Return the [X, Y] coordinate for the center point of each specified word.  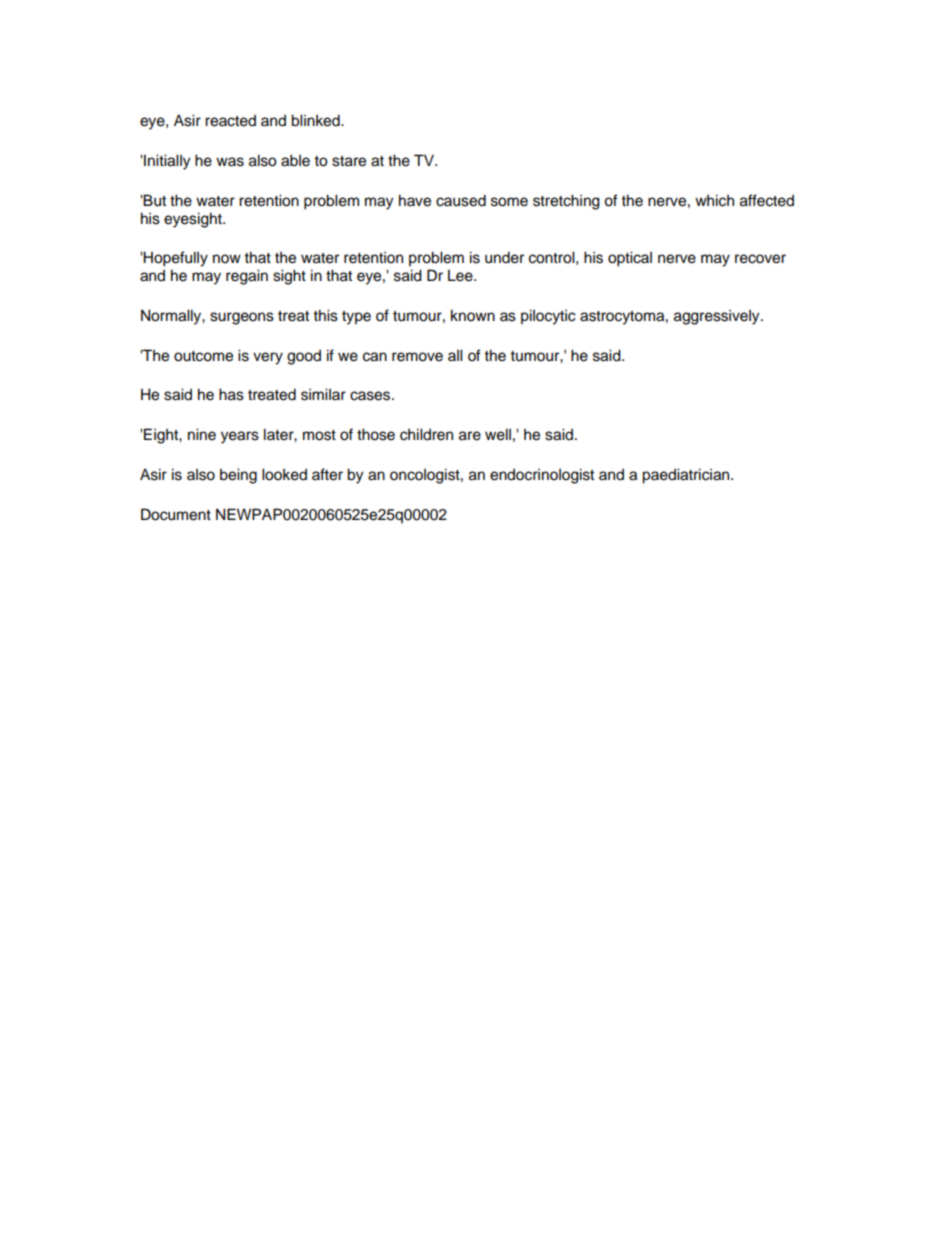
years [240, 437]
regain [247, 277]
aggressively [718, 317]
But [154, 200]
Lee [461, 276]
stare [349, 161]
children [426, 434]
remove [417, 357]
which [714, 200]
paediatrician [687, 476]
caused [461, 200]
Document [176, 514]
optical [630, 259]
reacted [230, 121]
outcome [203, 356]
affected [767, 200]
